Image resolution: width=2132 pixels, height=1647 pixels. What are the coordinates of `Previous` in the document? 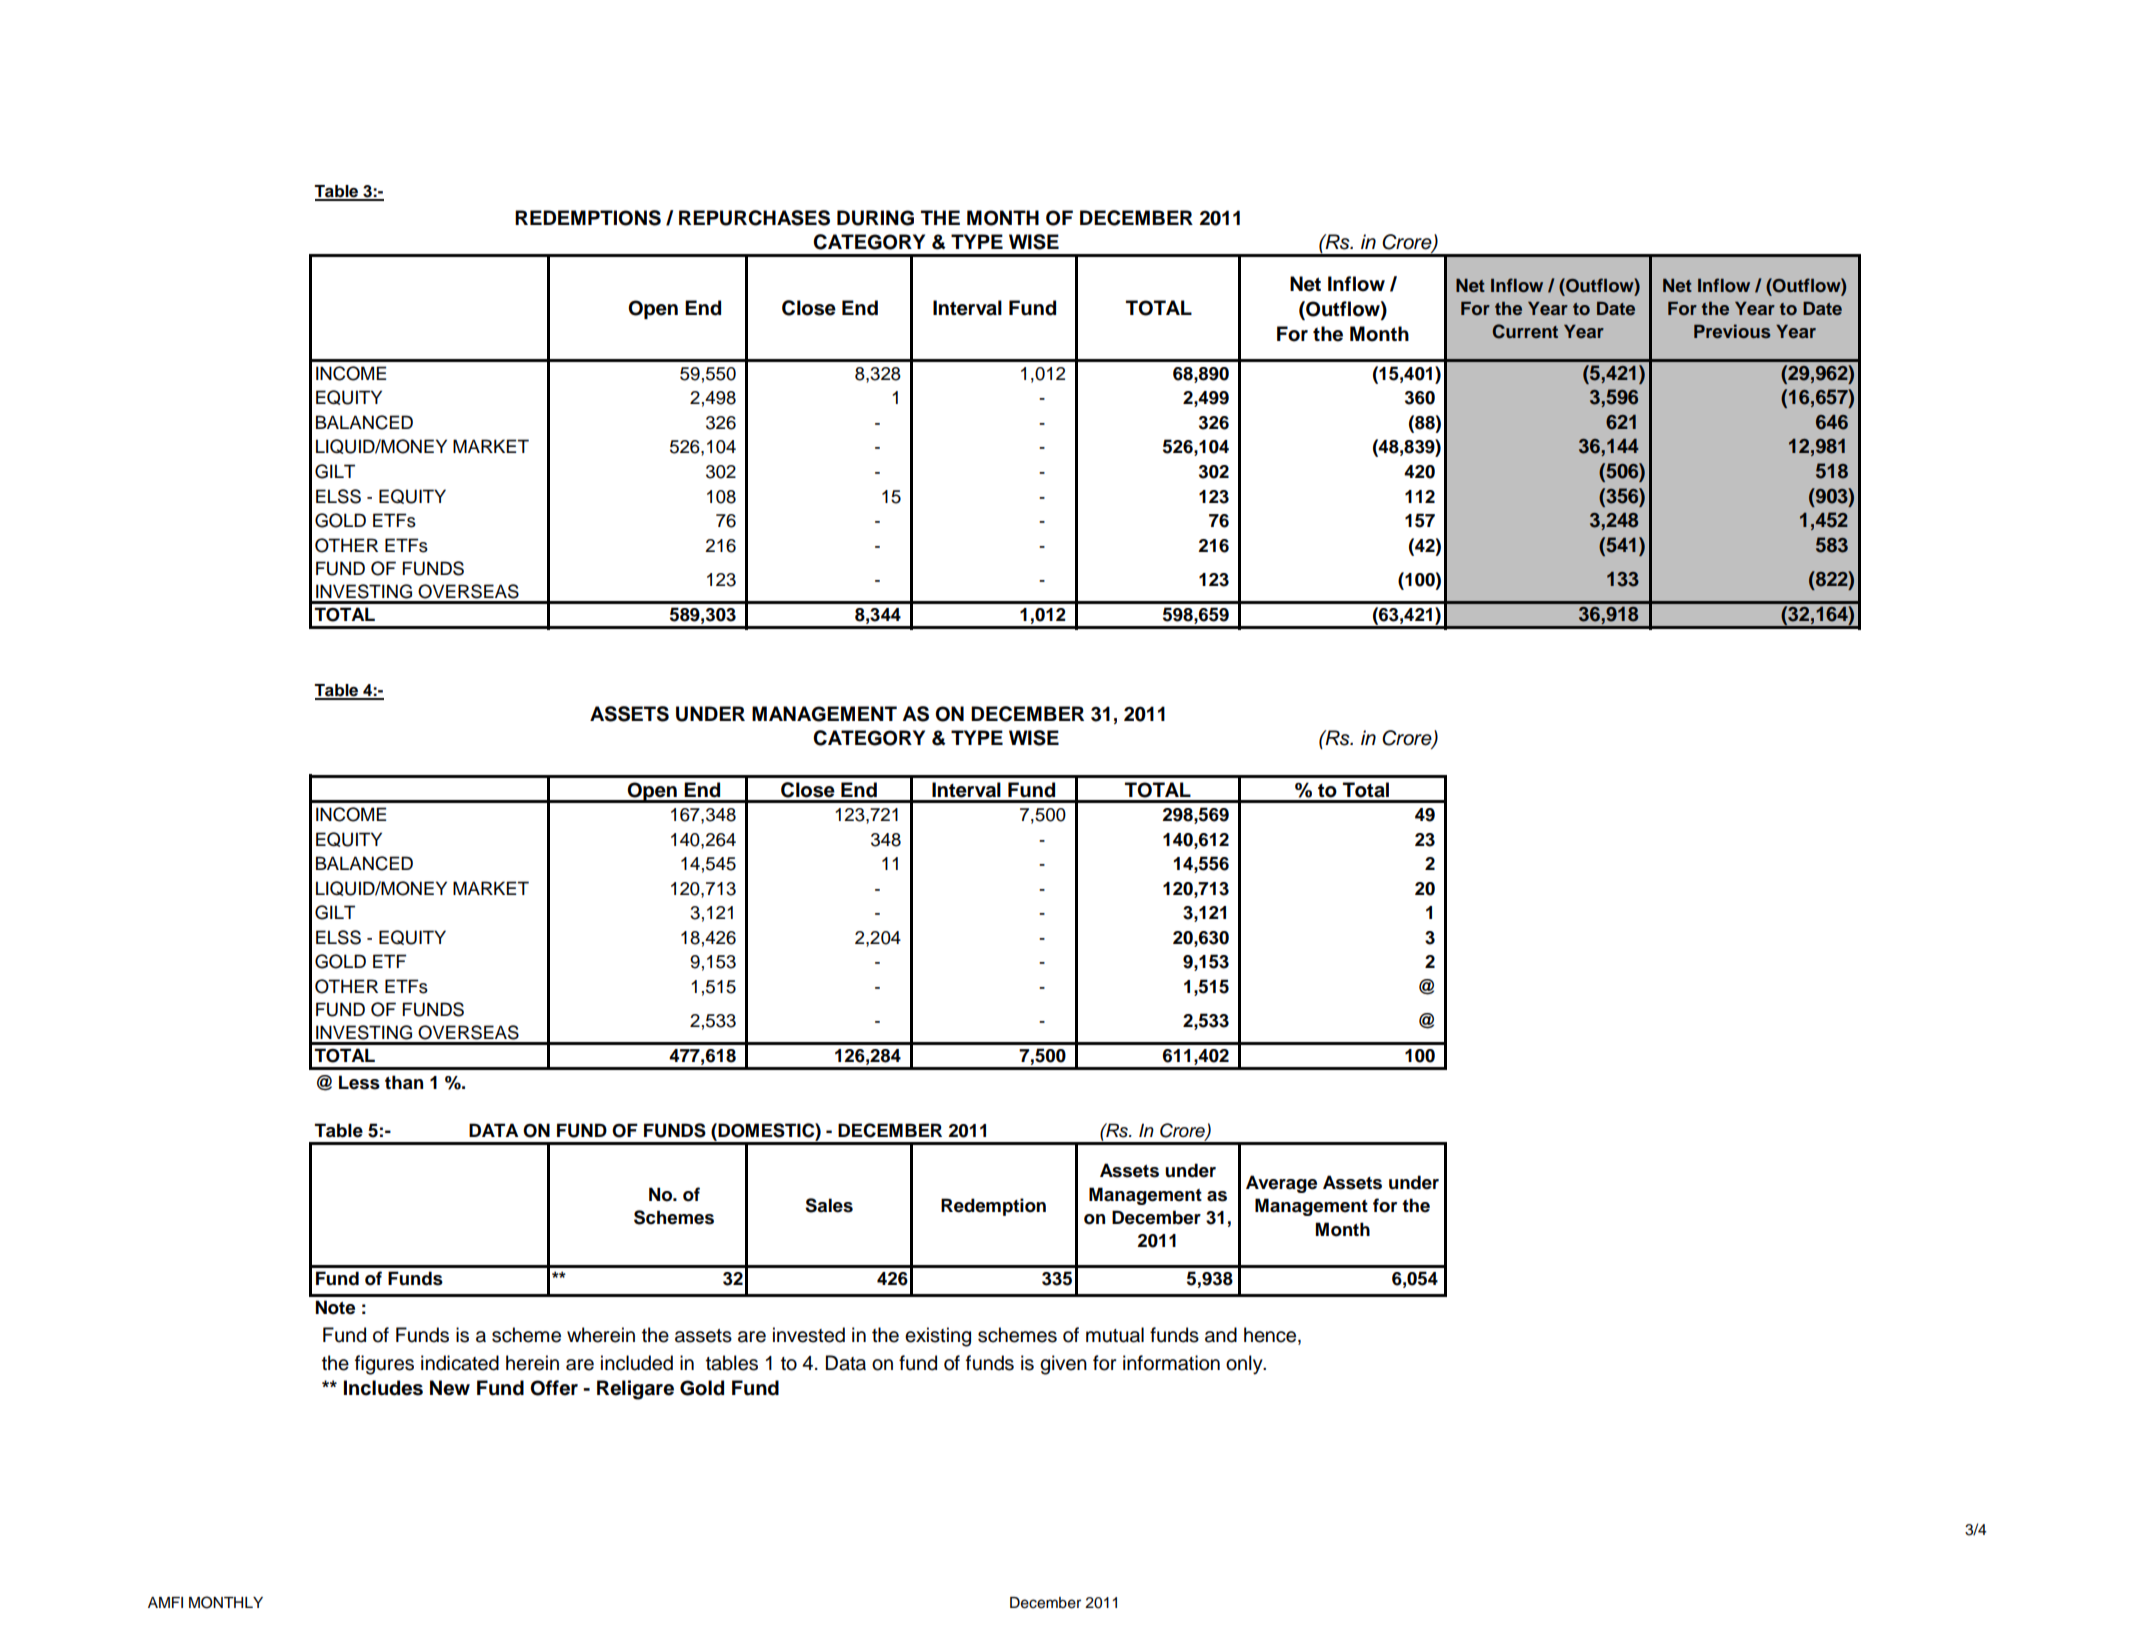 It's located at (1732, 331).
